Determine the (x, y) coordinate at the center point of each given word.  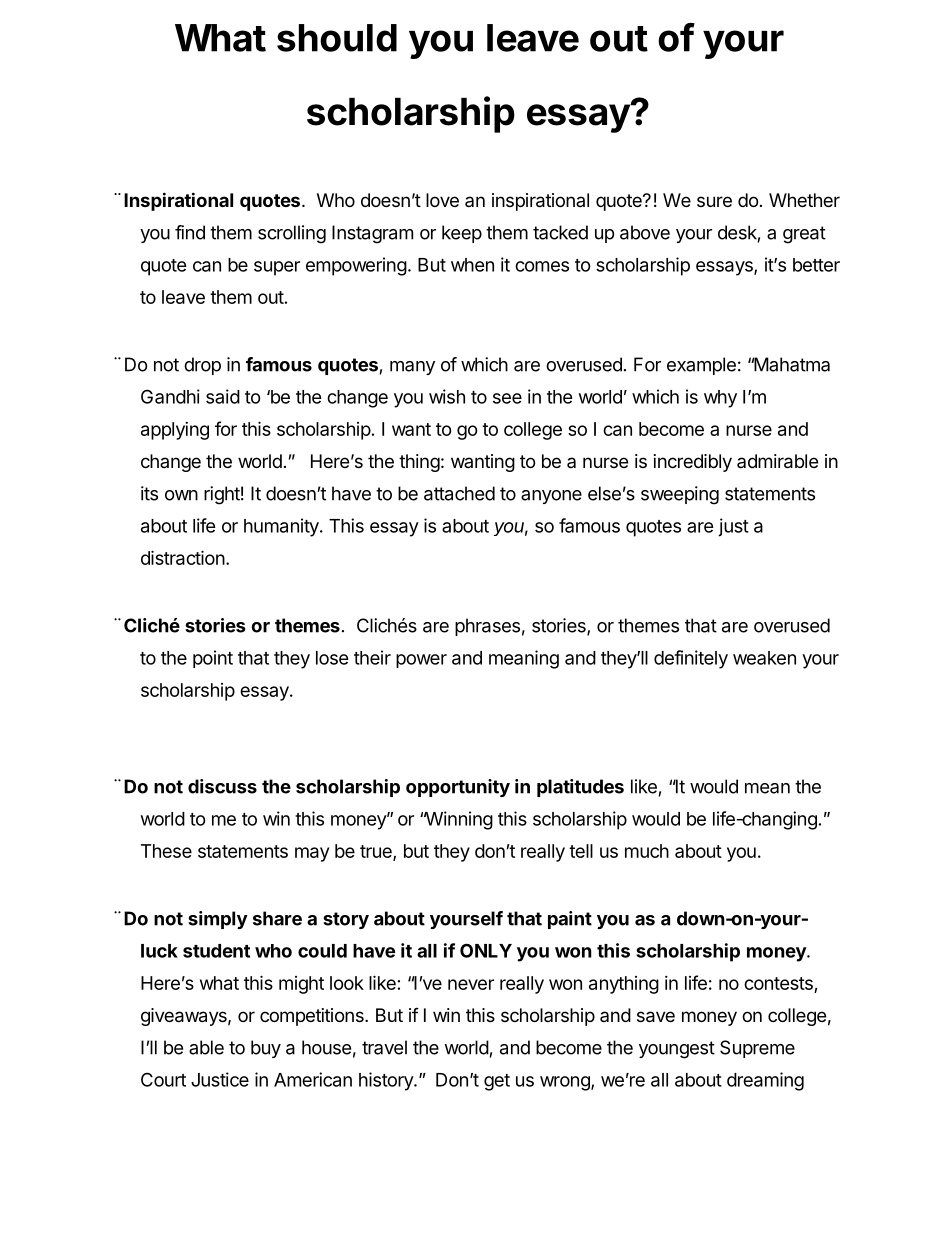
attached (459, 493)
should (337, 38)
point (213, 659)
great (804, 235)
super (277, 268)
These (166, 851)
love (442, 200)
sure (714, 201)
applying (175, 431)
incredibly (693, 463)
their (372, 657)
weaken (764, 658)
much (647, 851)
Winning (458, 820)
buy (266, 1049)
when (472, 265)
